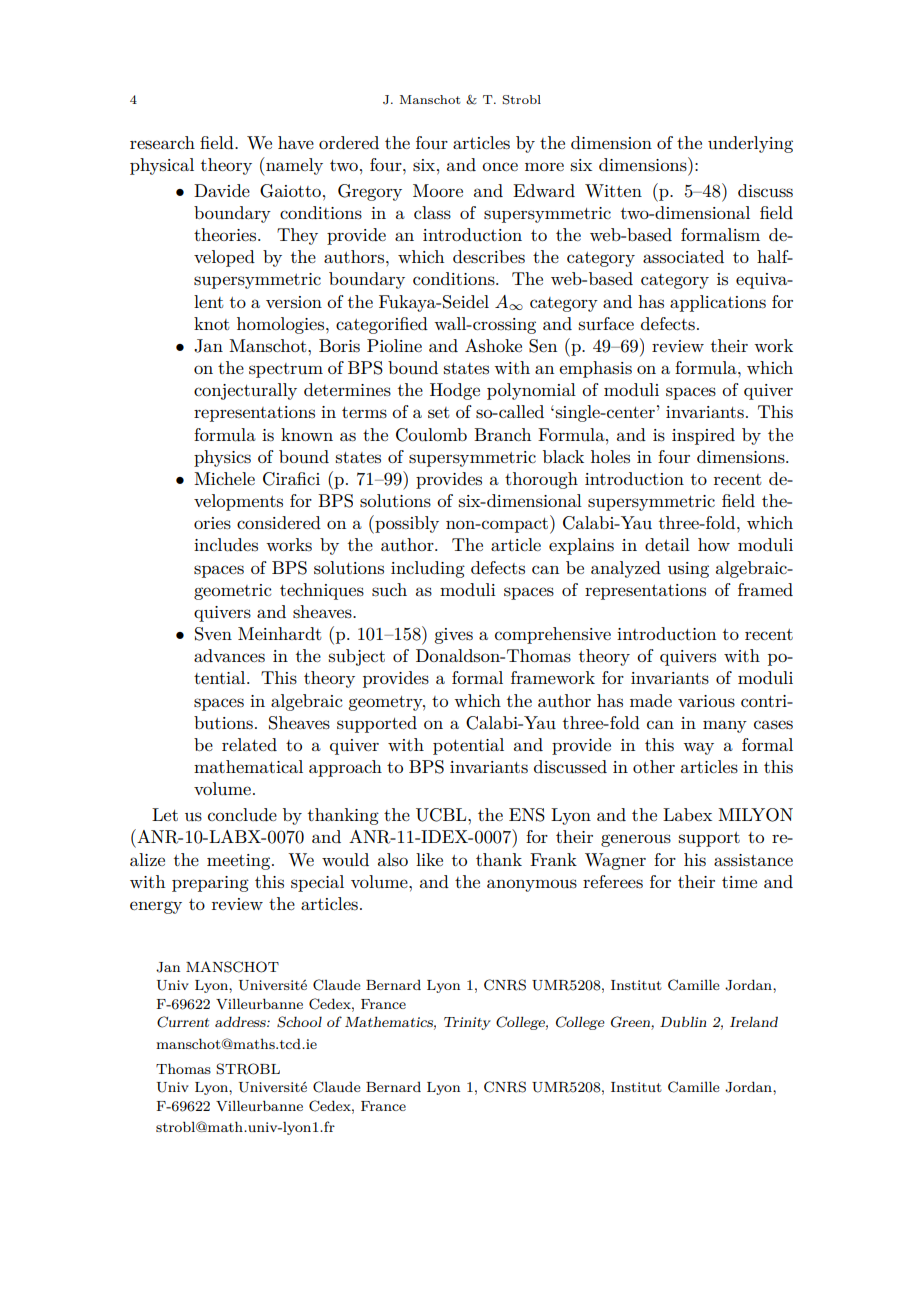 The width and height of the screenshot is (924, 1314). What do you see at coordinates (725, 726) in the screenshot?
I see `many` at bounding box center [725, 726].
